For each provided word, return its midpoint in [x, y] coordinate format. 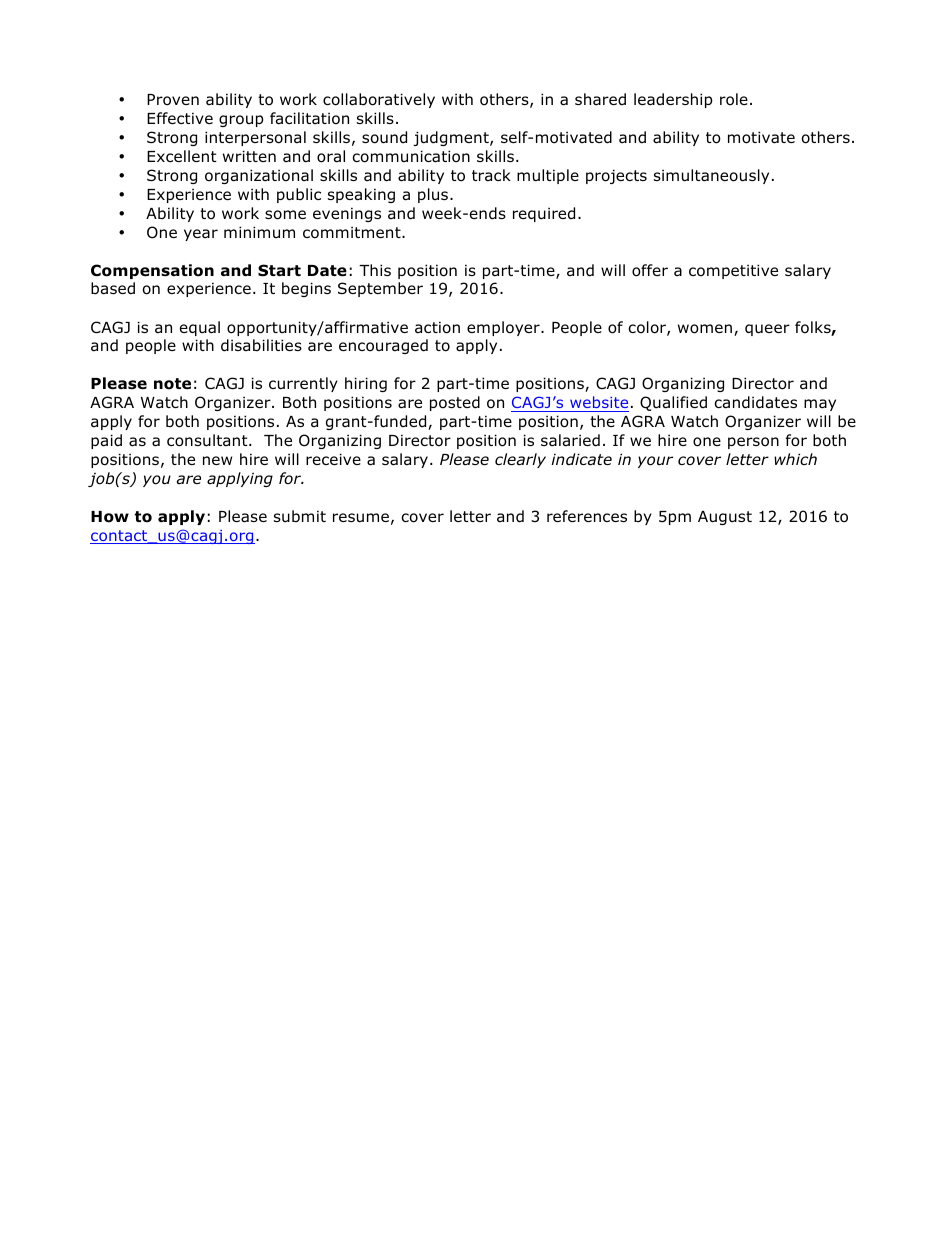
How [110, 517]
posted [455, 403]
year [201, 235]
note [172, 384]
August [725, 518]
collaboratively [379, 100]
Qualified [673, 403]
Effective [180, 118]
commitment [353, 232]
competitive [733, 271]
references [587, 516]
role [734, 99]
